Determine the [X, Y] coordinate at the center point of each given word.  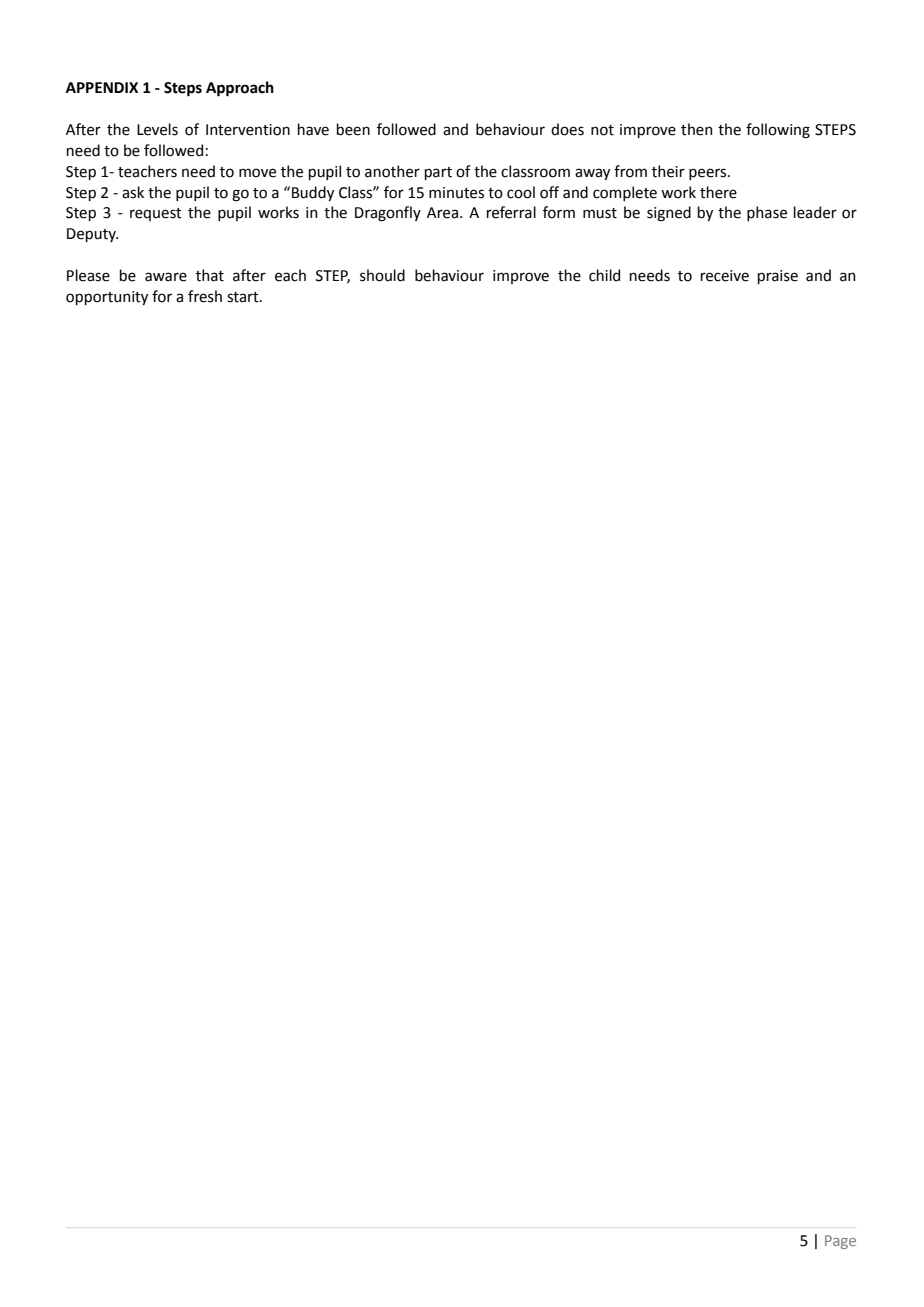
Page [840, 1242]
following [778, 131]
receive [725, 276]
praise [778, 277]
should [382, 275]
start [244, 297]
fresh [205, 296]
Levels [157, 129]
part [438, 173]
